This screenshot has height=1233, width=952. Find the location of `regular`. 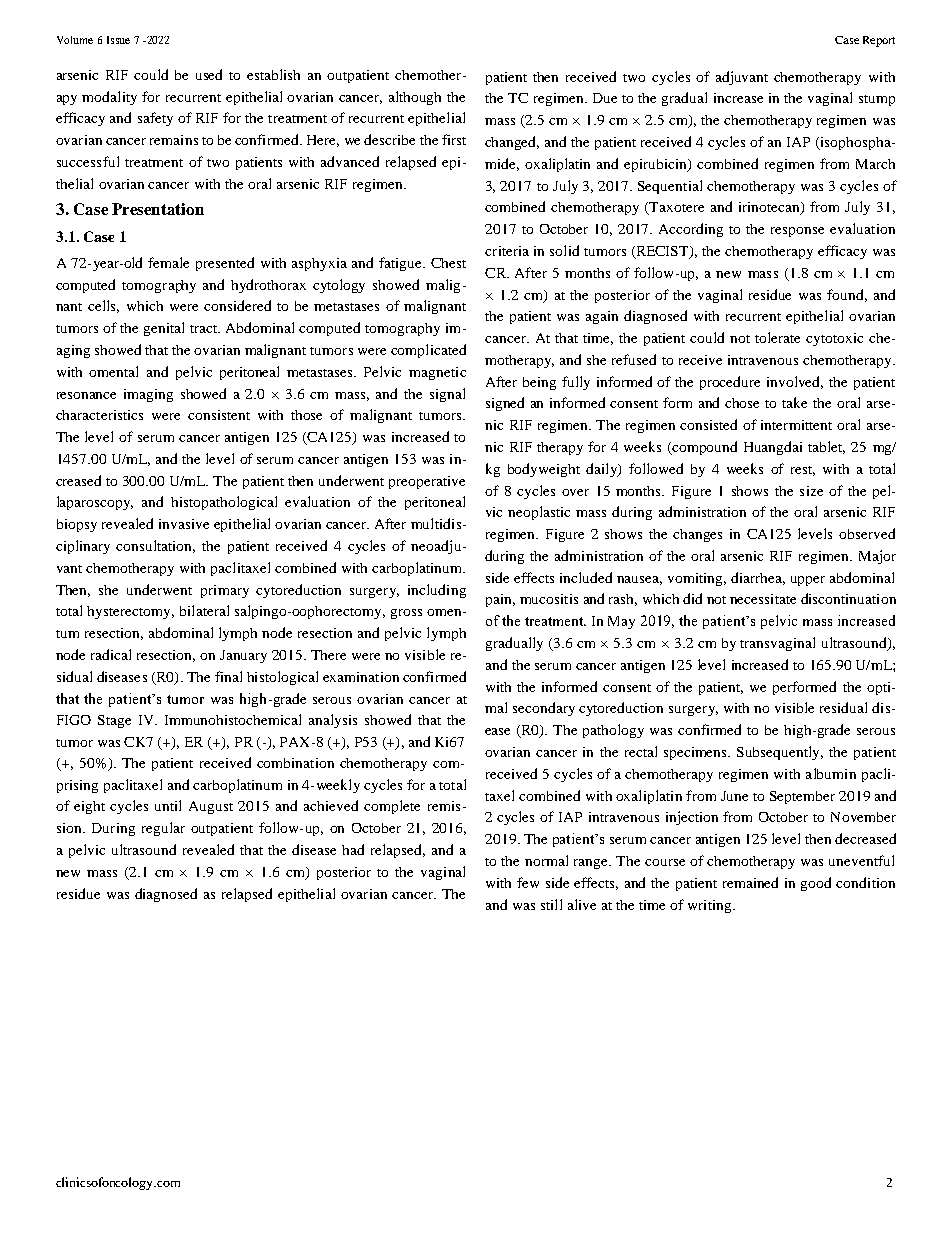

regular is located at coordinates (163, 829).
